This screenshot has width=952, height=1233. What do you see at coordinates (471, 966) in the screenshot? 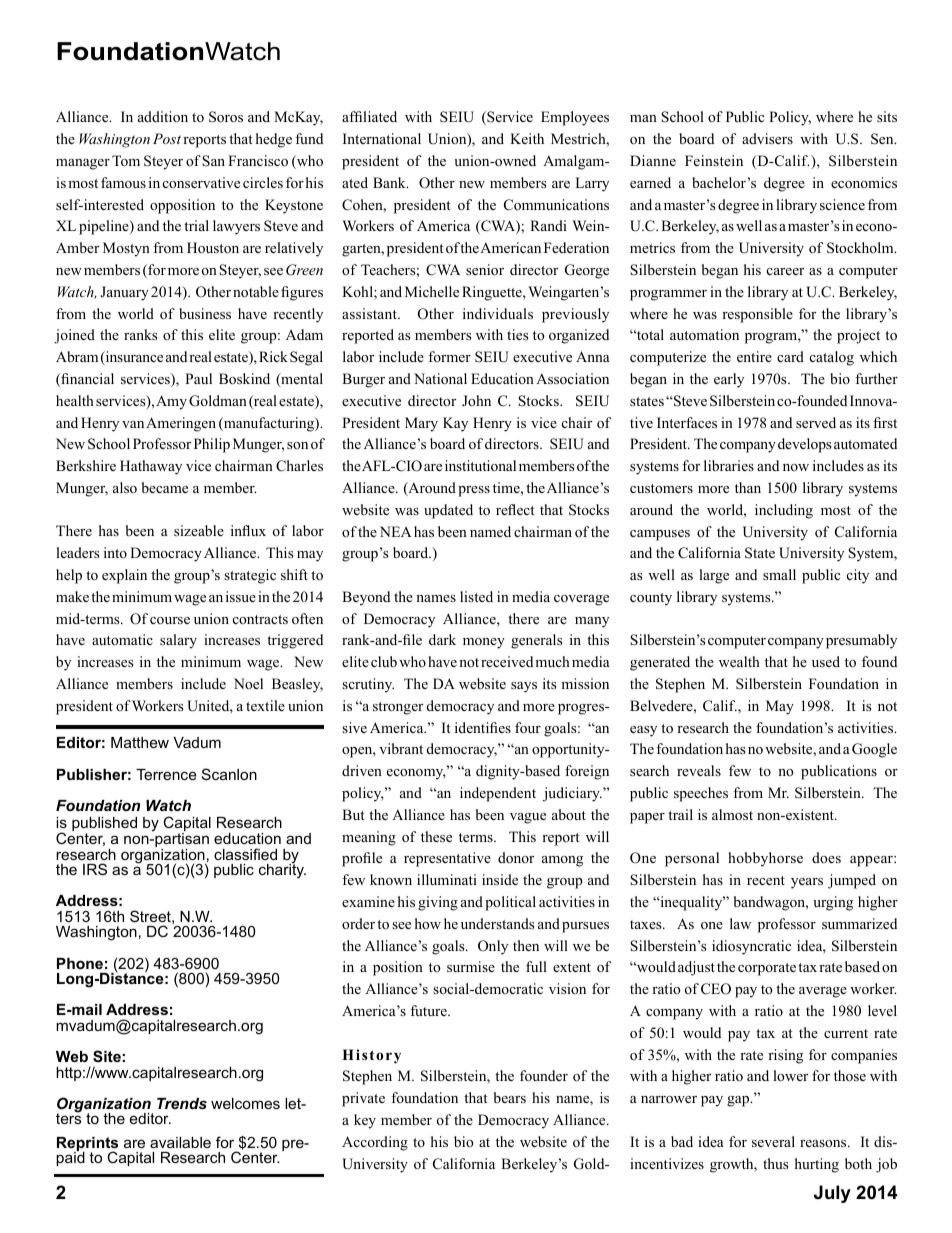
I see `surmise` at bounding box center [471, 966].
